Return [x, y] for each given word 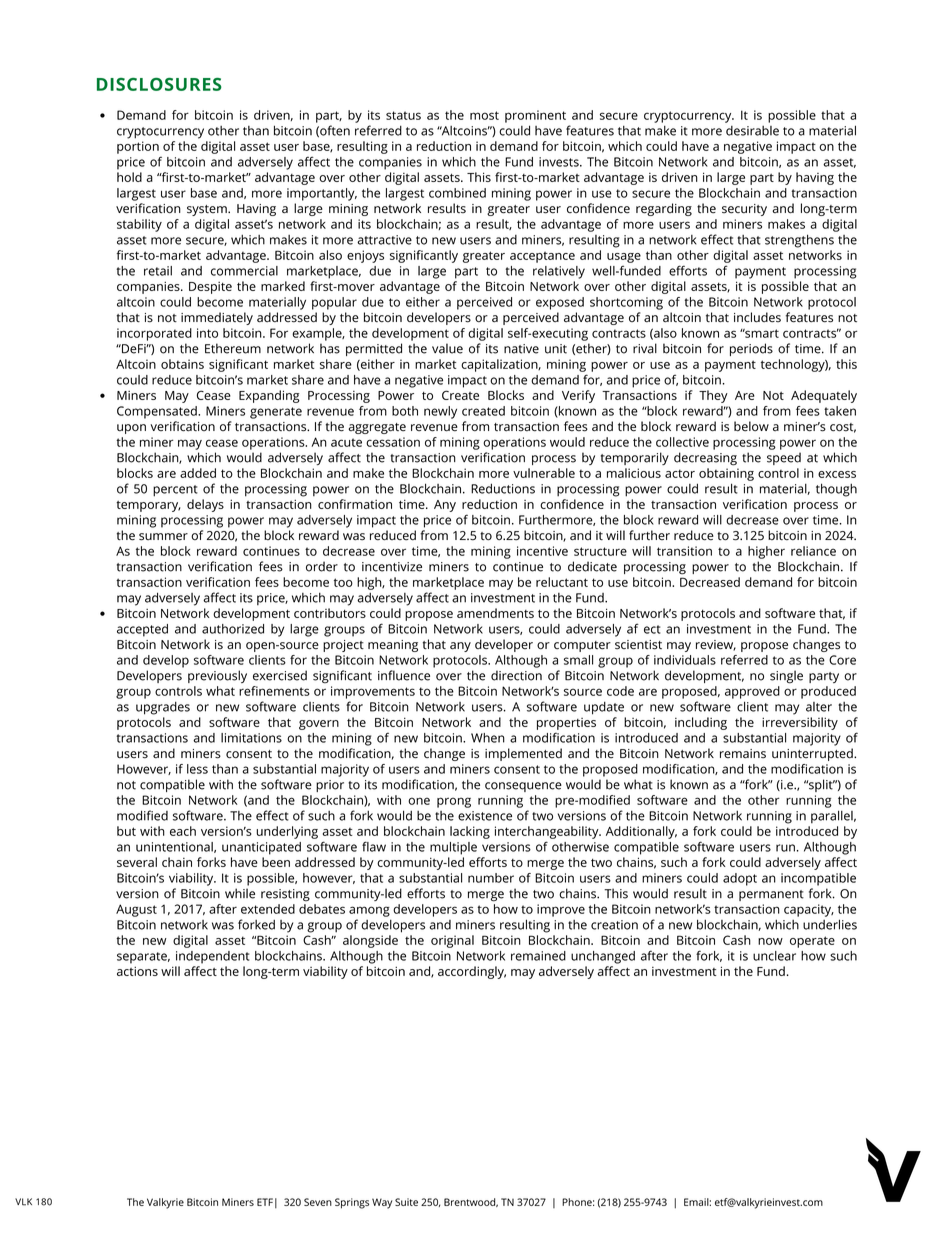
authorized [233, 629]
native [521, 349]
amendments [495, 613]
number [491, 878]
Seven [318, 1202]
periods [751, 349]
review [716, 645]
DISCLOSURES [159, 84]
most [484, 115]
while [240, 893]
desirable [752, 131]
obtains [182, 364]
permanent [771, 895]
